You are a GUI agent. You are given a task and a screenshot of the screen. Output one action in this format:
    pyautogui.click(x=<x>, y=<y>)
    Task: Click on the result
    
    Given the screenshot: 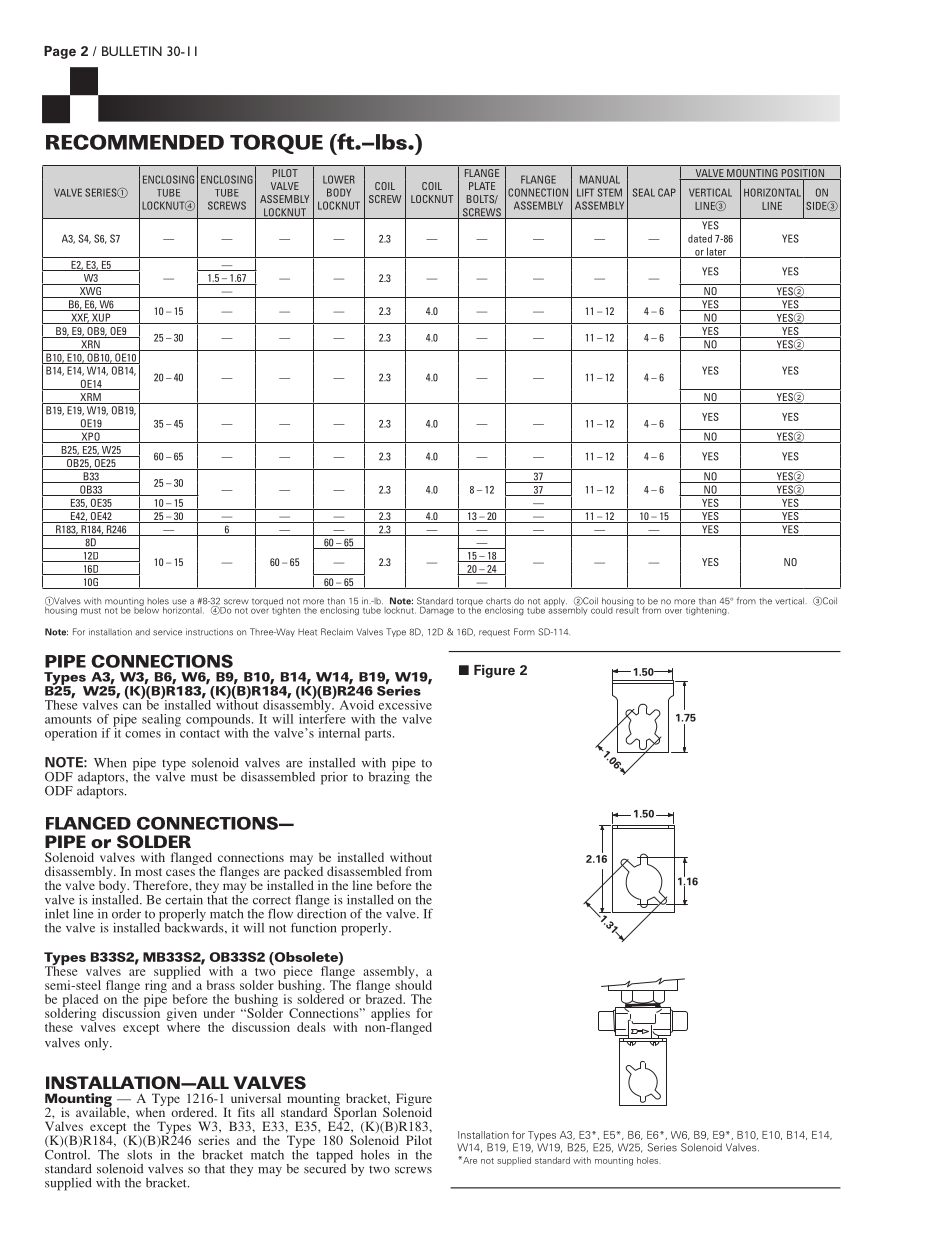 What is the action you would take?
    pyautogui.click(x=626, y=609)
